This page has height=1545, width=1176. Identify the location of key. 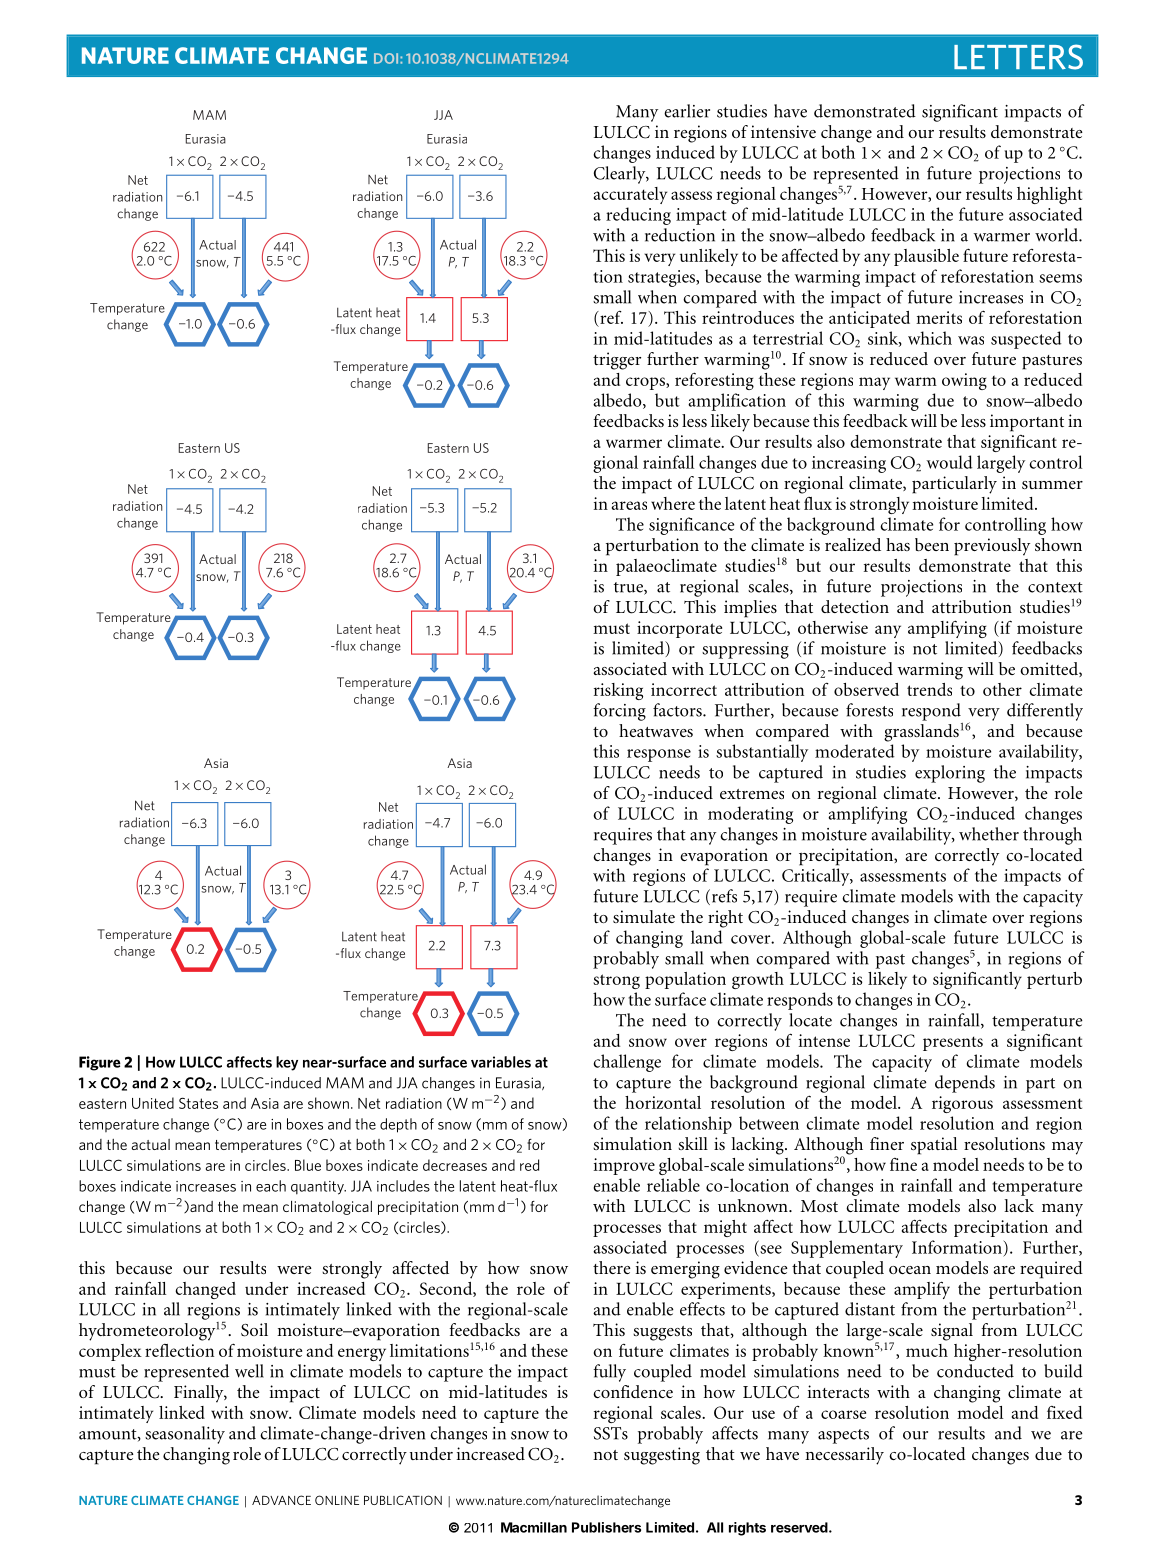
(287, 1063).
